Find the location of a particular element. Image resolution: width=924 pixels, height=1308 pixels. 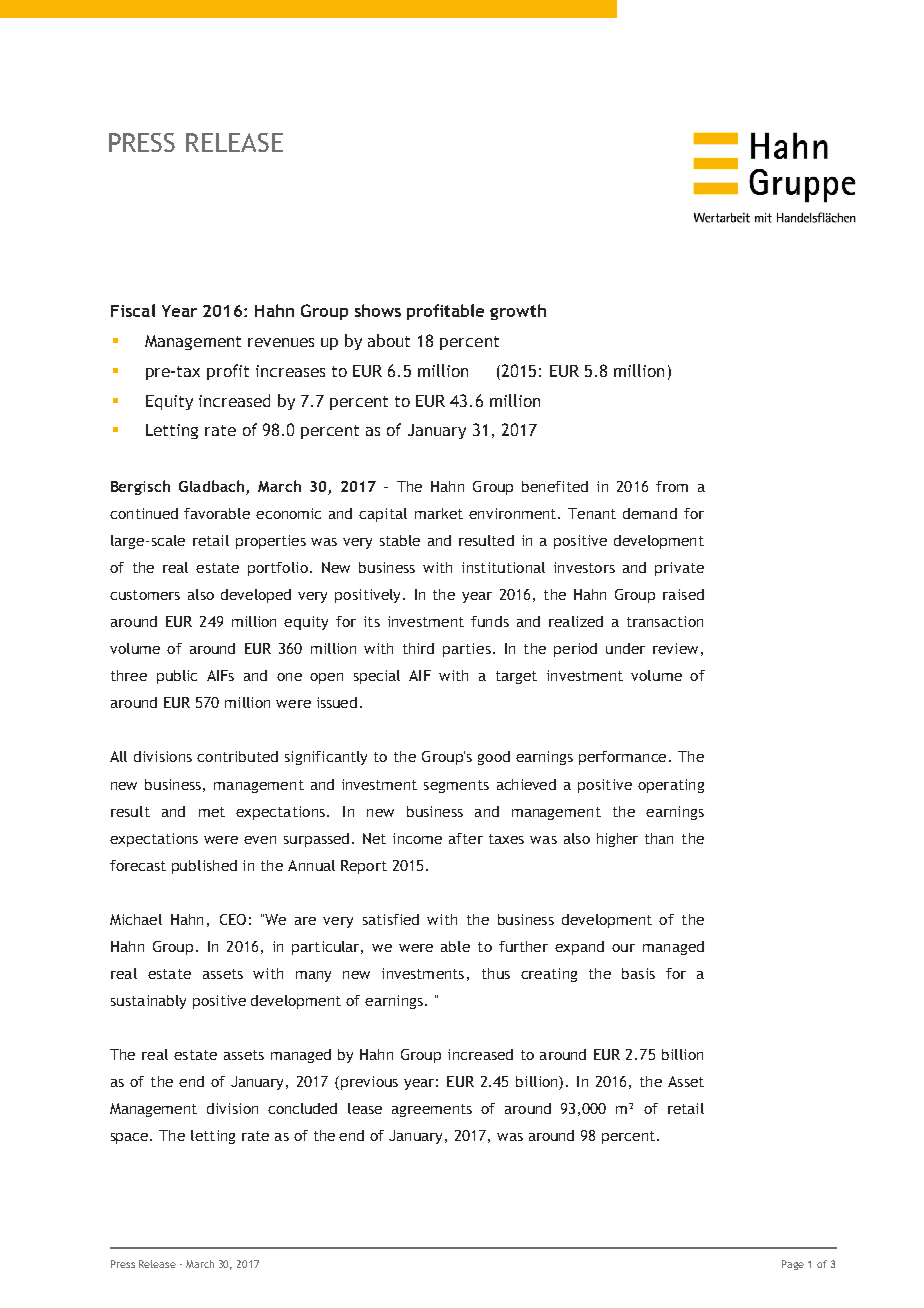

Fiscal is located at coordinates (133, 310).
